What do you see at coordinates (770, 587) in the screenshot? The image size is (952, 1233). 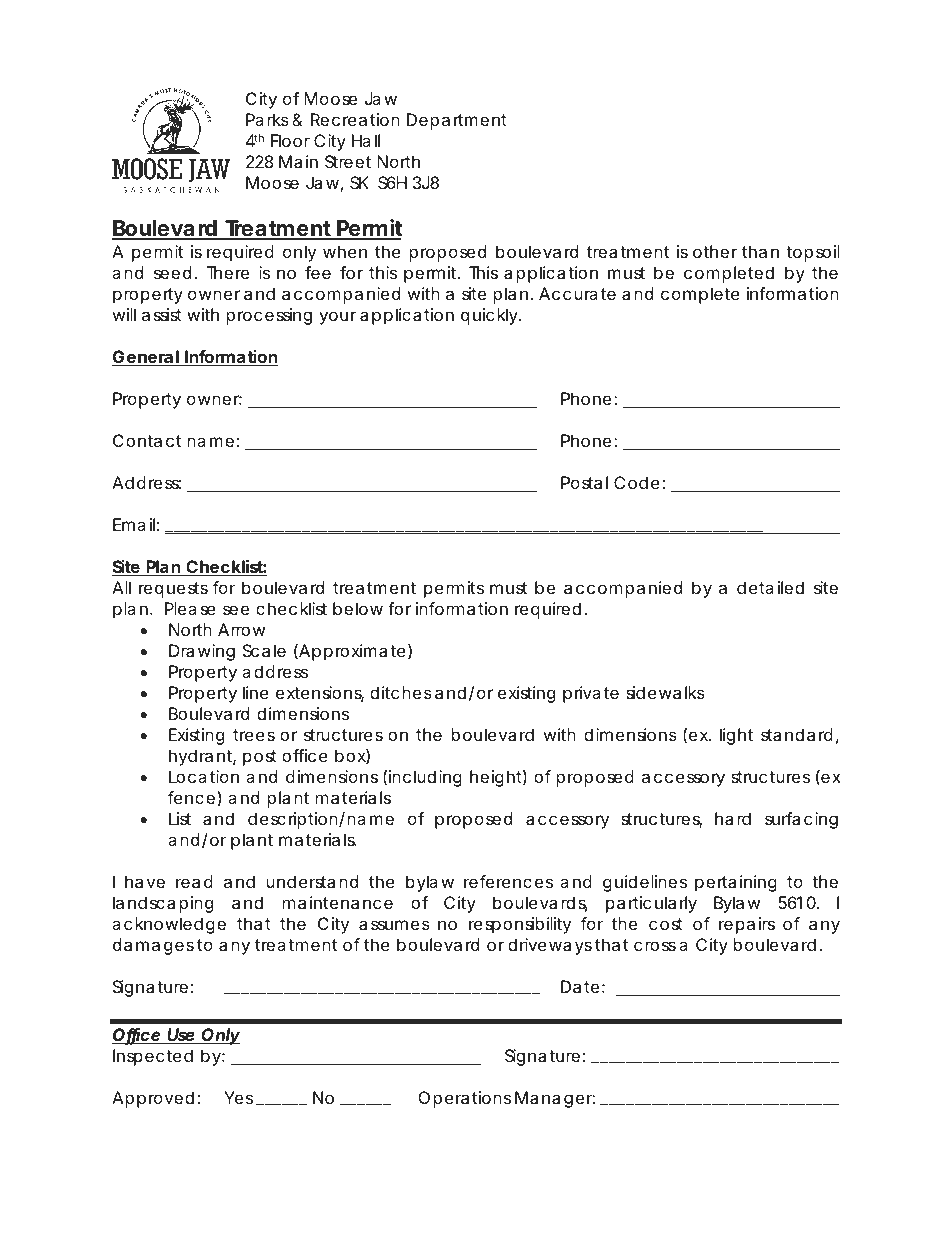 I see `detailed` at bounding box center [770, 587].
